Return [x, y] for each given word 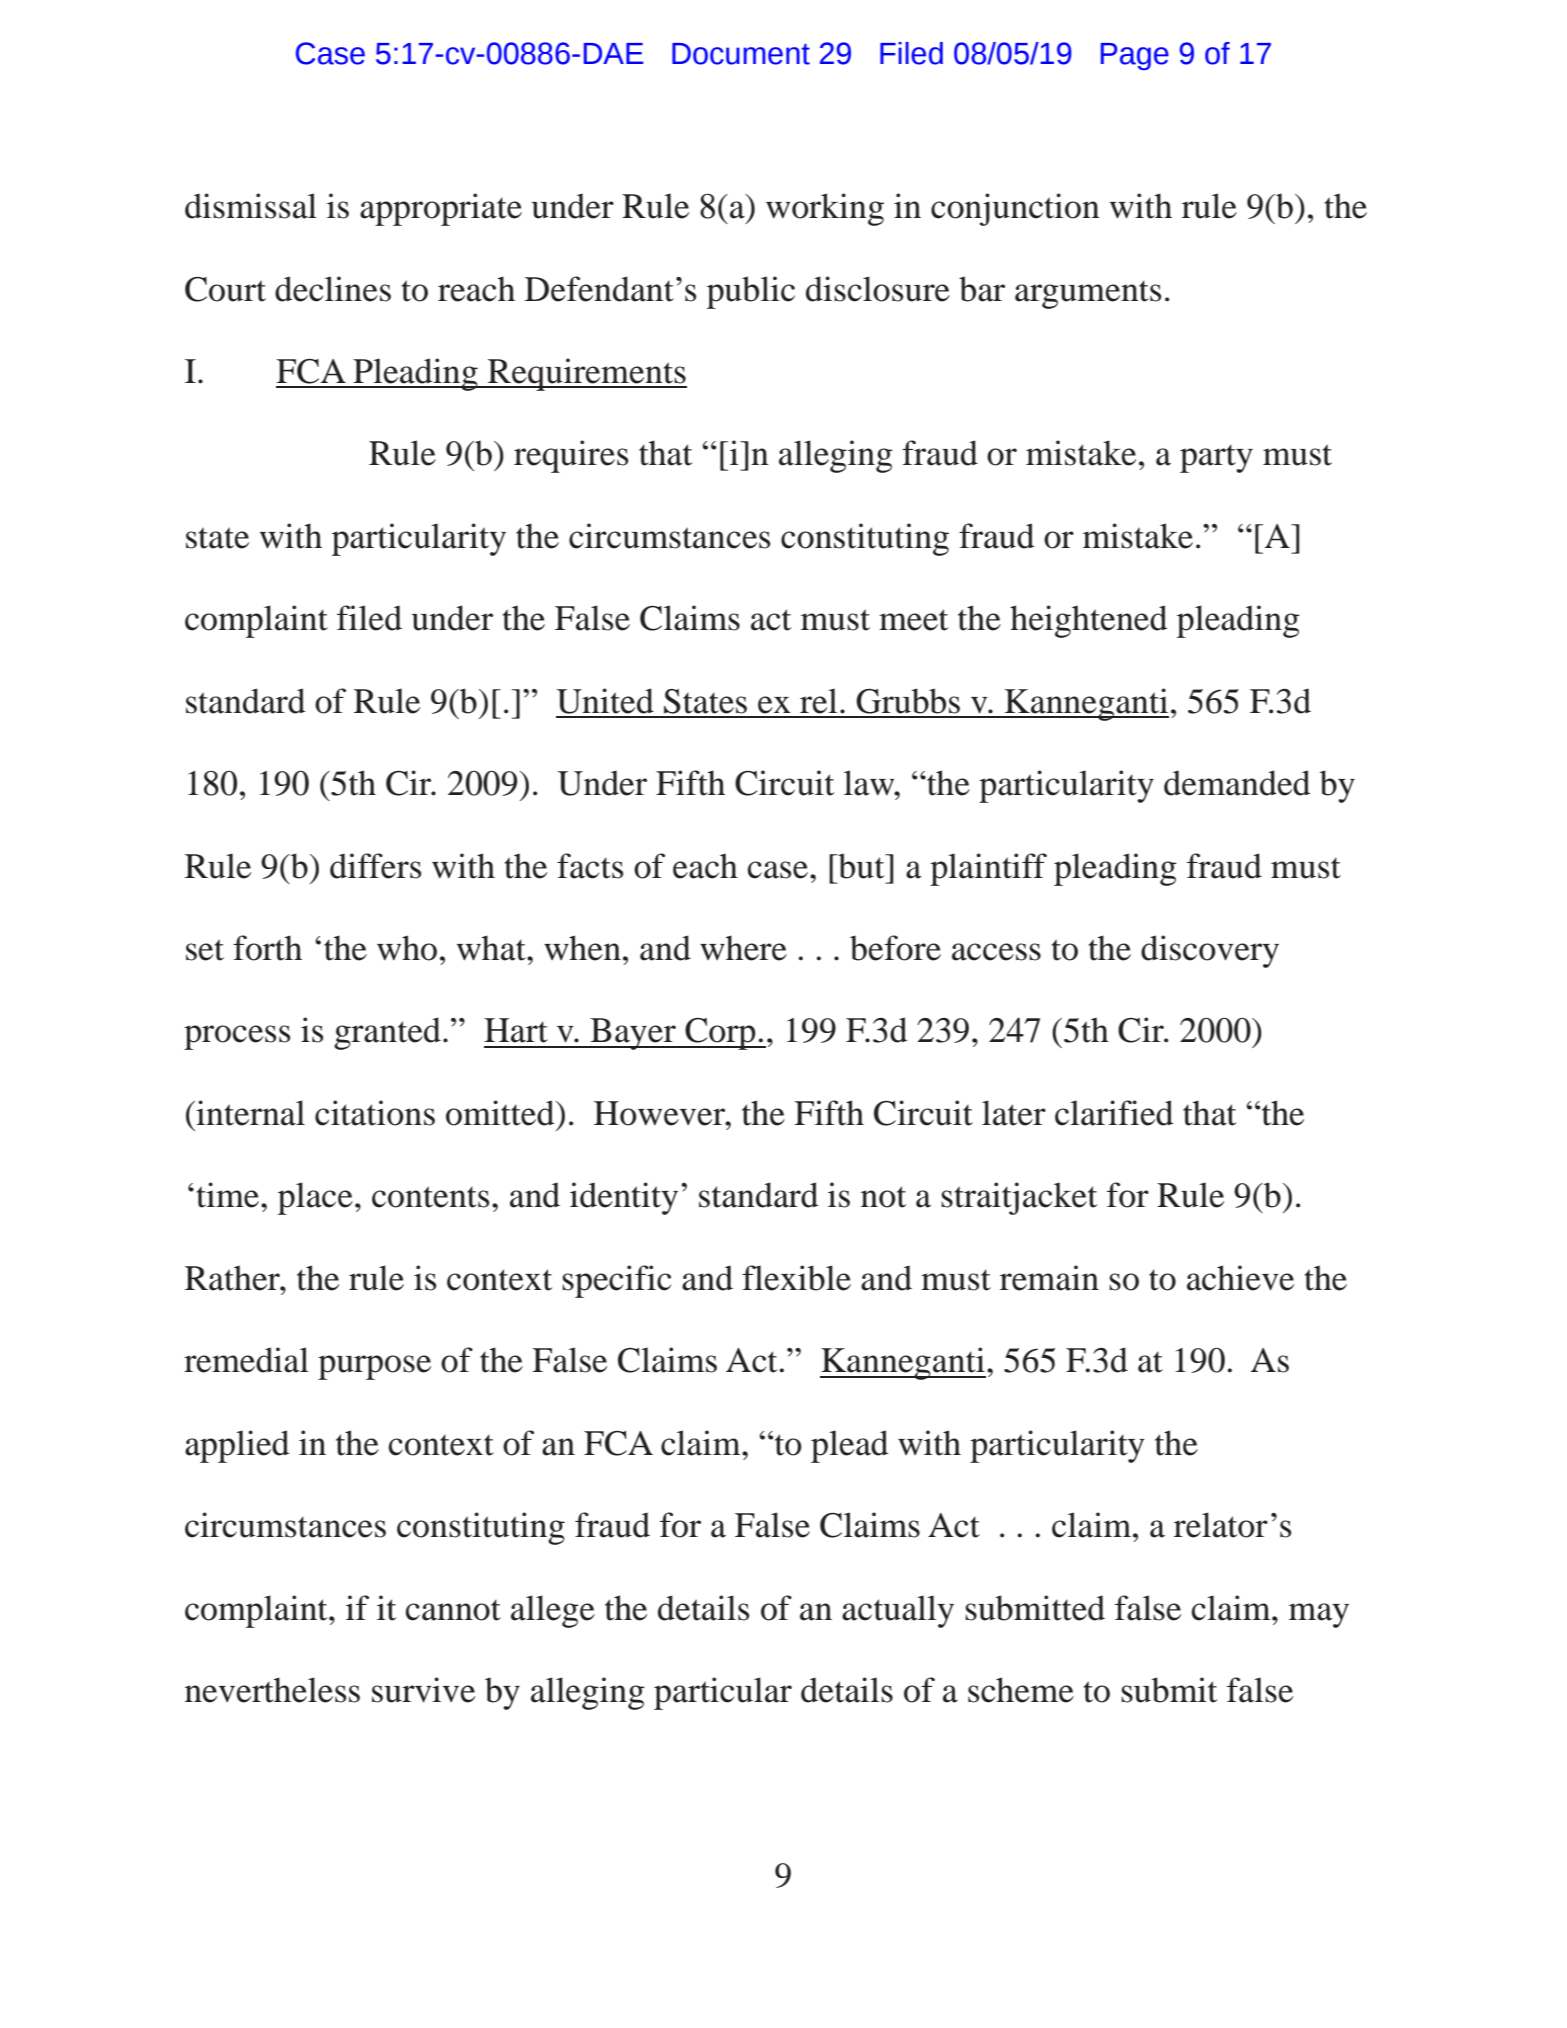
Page [1135, 56]
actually [898, 1611]
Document [741, 54]
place [315, 1198]
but [861, 866]
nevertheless [272, 1690]
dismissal [251, 206]
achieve [1240, 1278]
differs [375, 866]
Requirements [586, 374]
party [1216, 458]
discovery [1210, 951]
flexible [796, 1278]
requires [571, 456]
